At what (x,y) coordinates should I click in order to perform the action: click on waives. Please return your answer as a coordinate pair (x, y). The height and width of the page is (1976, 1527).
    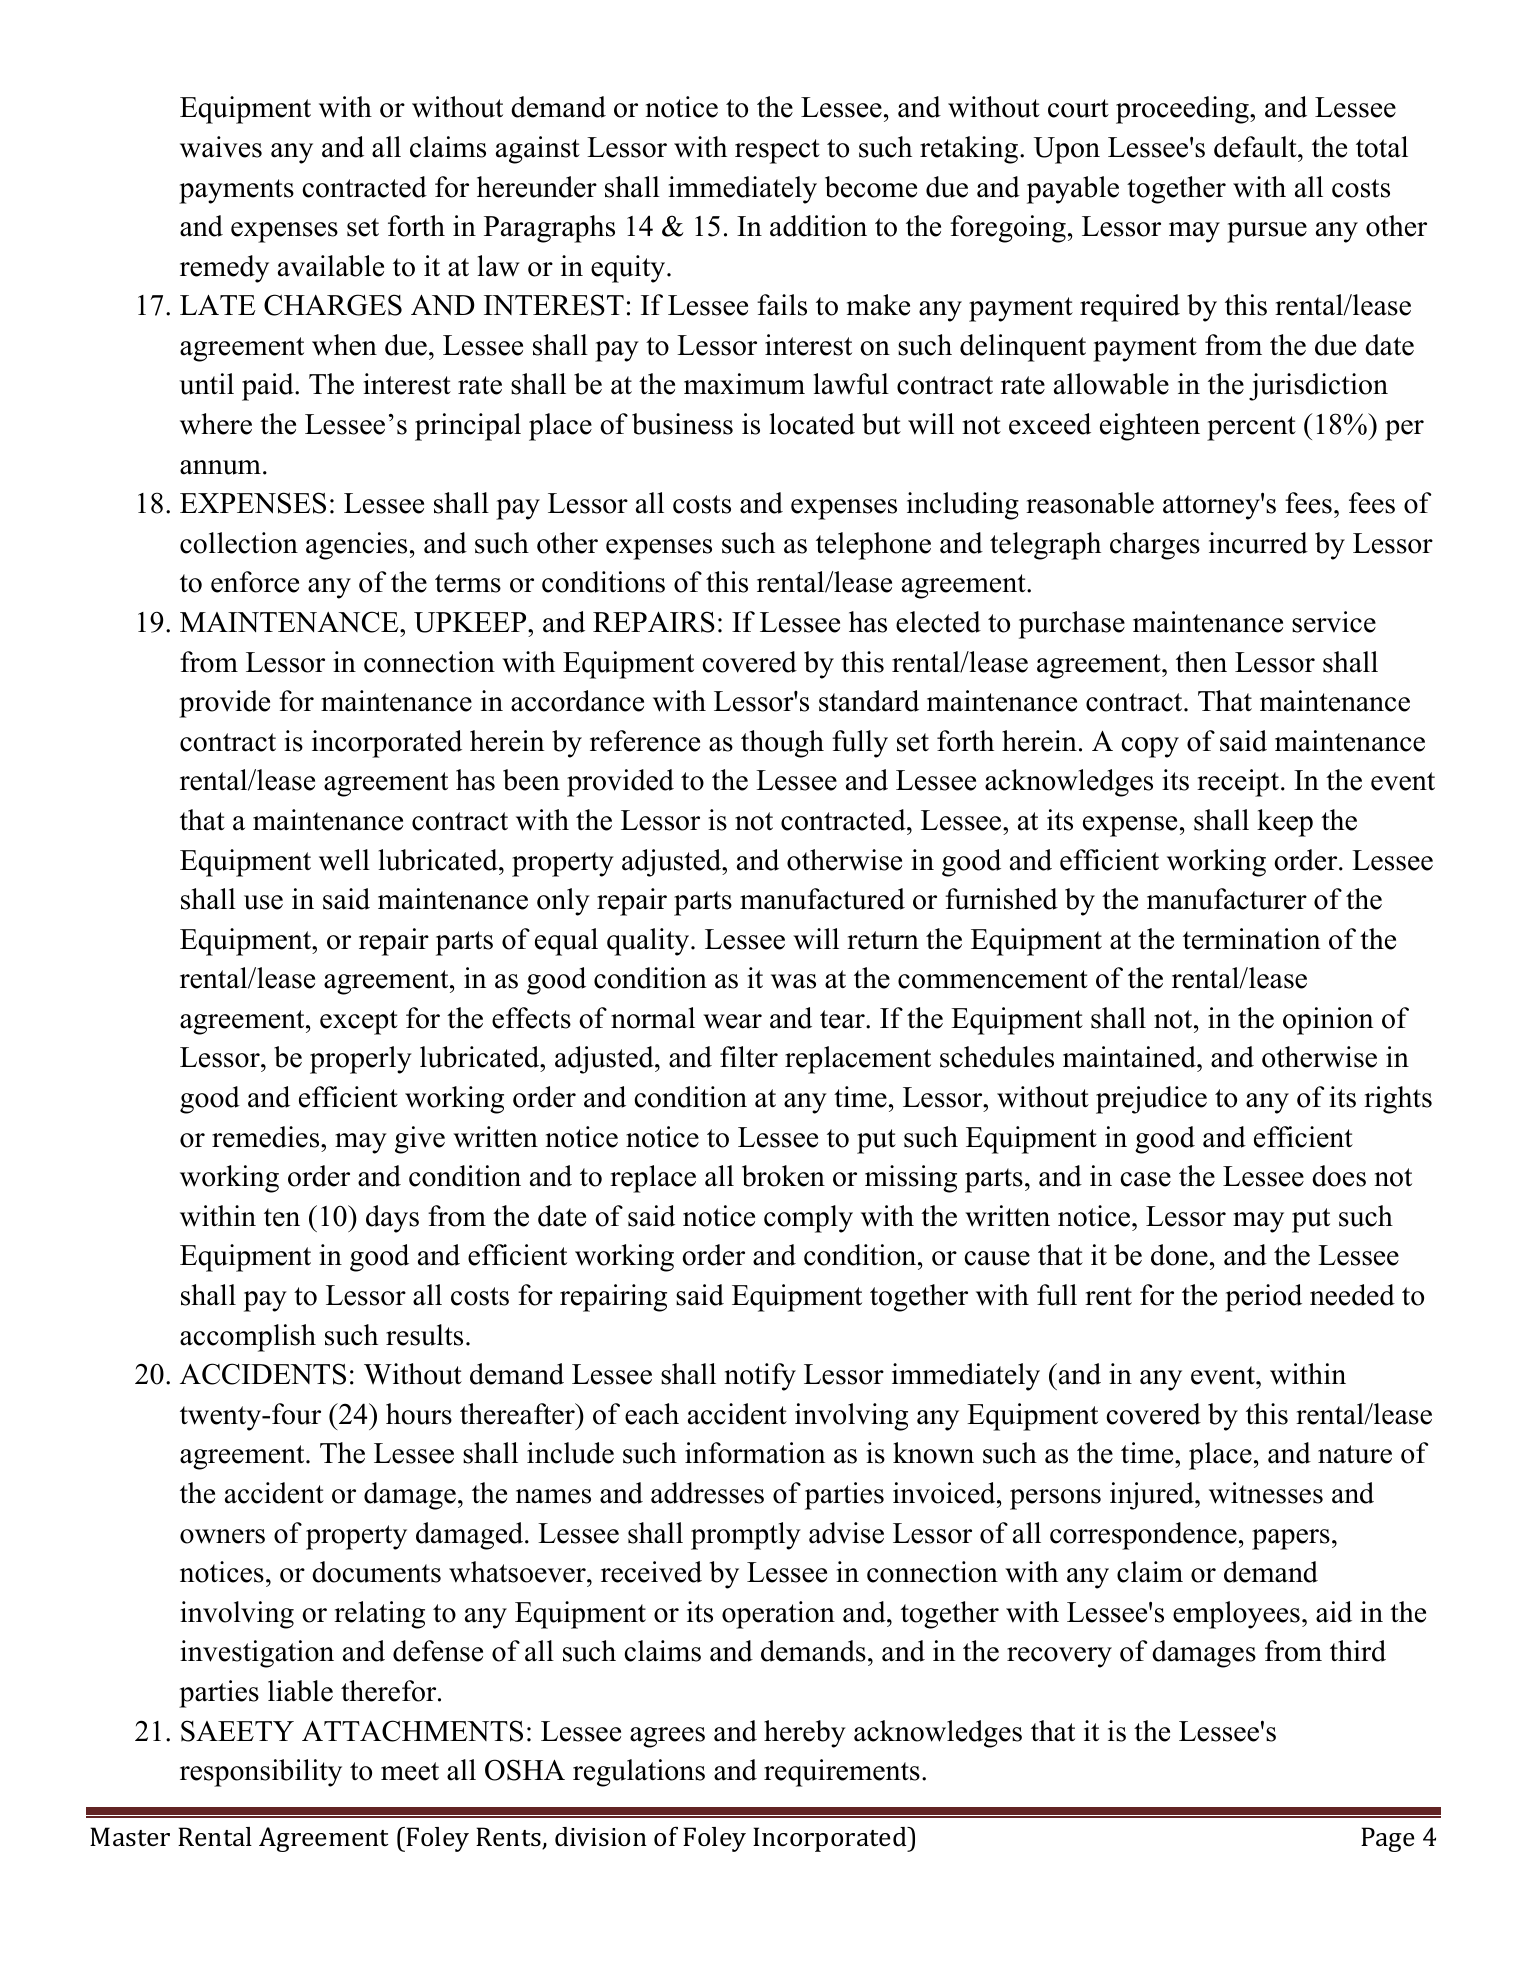
    Looking at the image, I should click on (221, 147).
